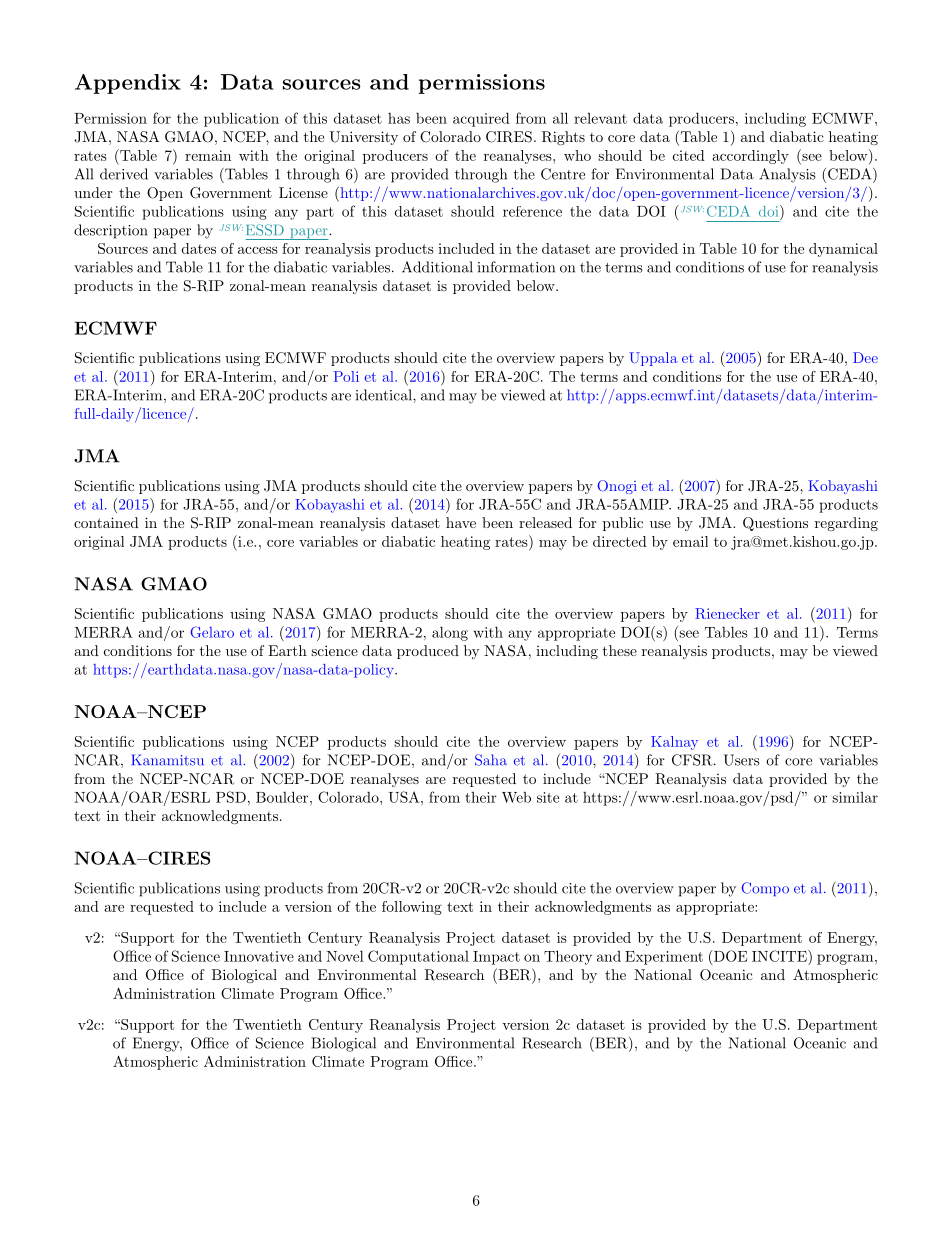 Image resolution: width=952 pixels, height=1233 pixels. What do you see at coordinates (481, 119) in the page?
I see `acquired` at bounding box center [481, 119].
